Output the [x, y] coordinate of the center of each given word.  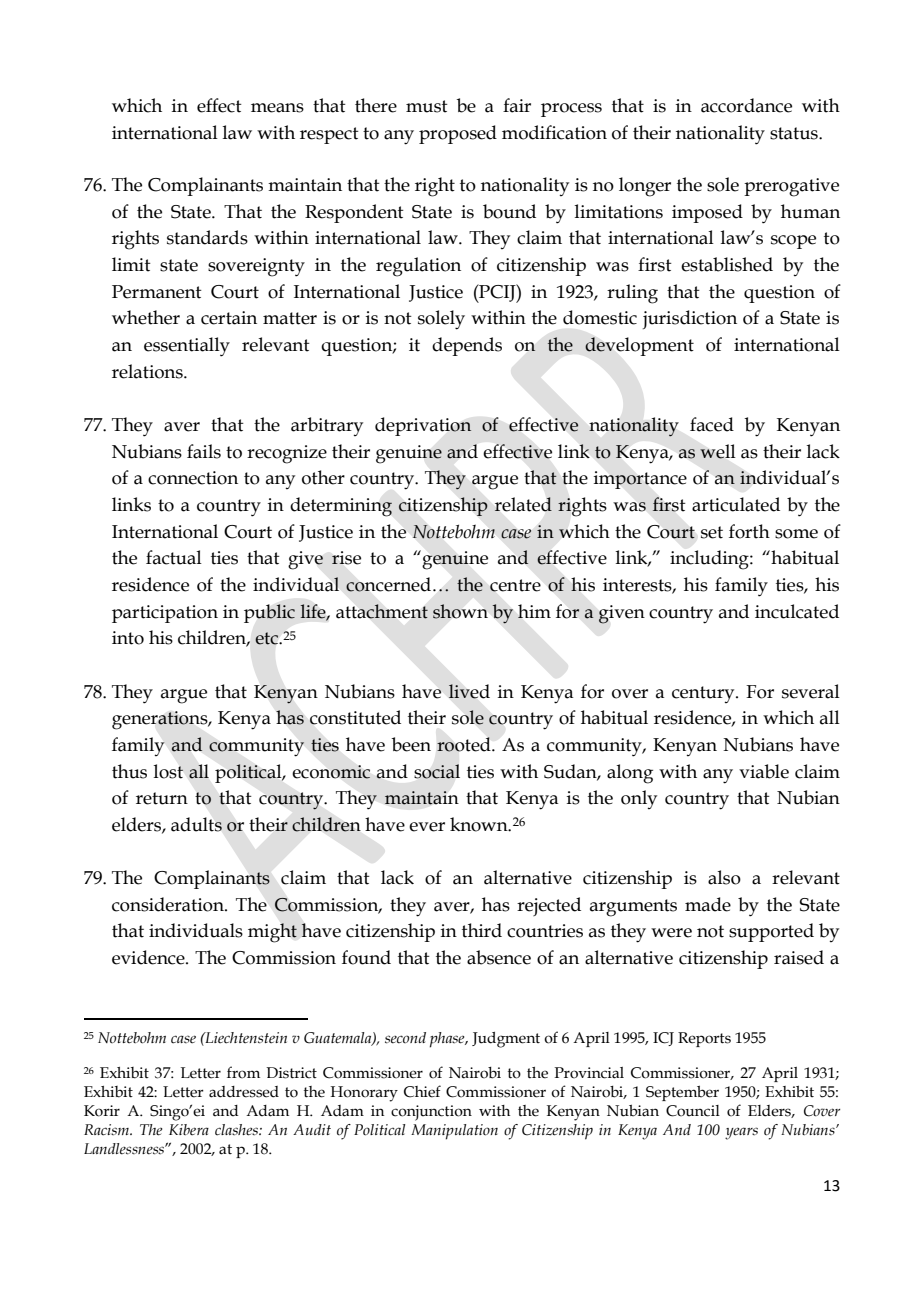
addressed [244, 1092]
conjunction [431, 1113]
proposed [458, 134]
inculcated [797, 611]
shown [460, 611]
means [277, 108]
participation [165, 614]
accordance [746, 105]
